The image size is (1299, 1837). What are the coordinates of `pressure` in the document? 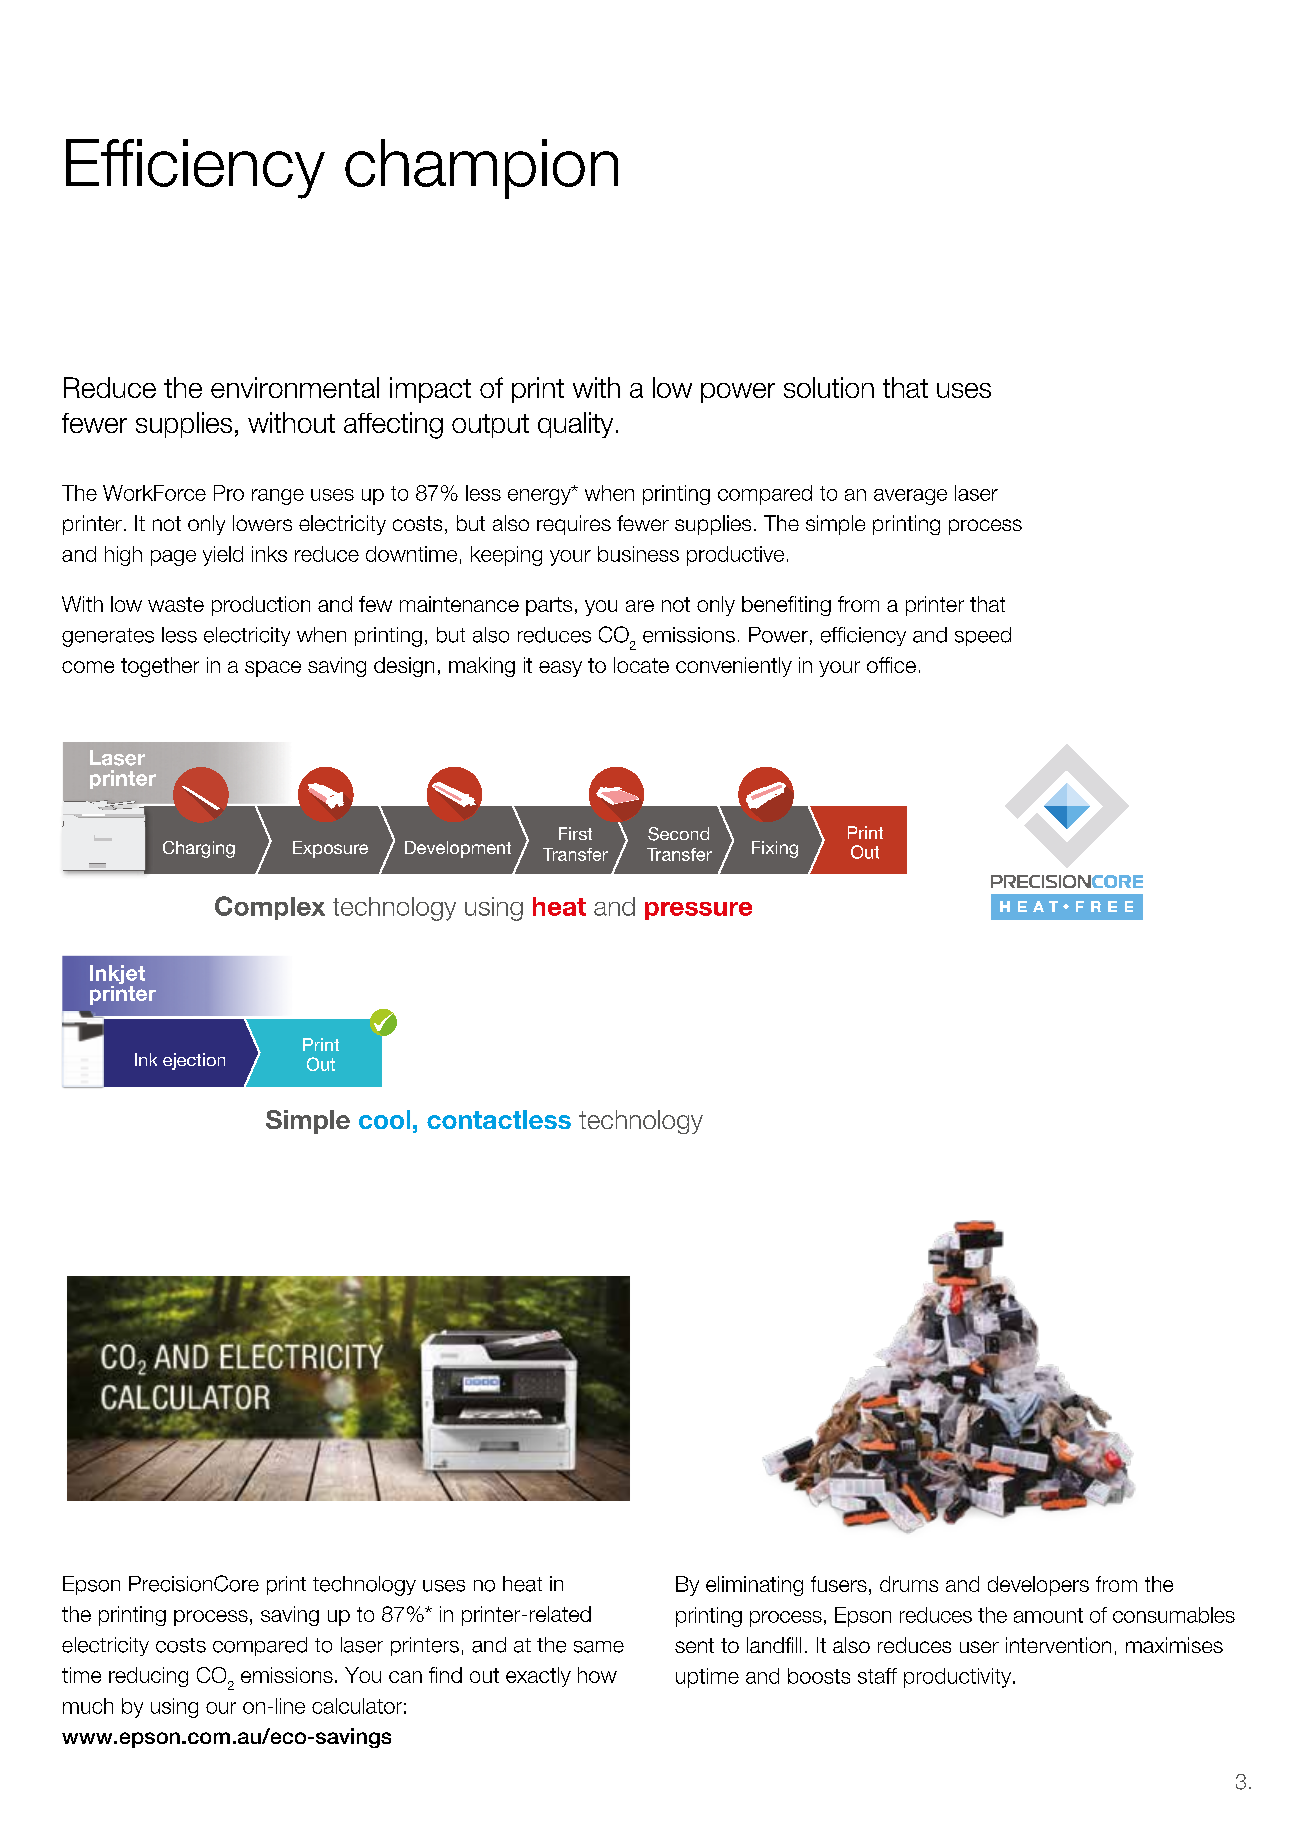 It's located at (698, 911).
